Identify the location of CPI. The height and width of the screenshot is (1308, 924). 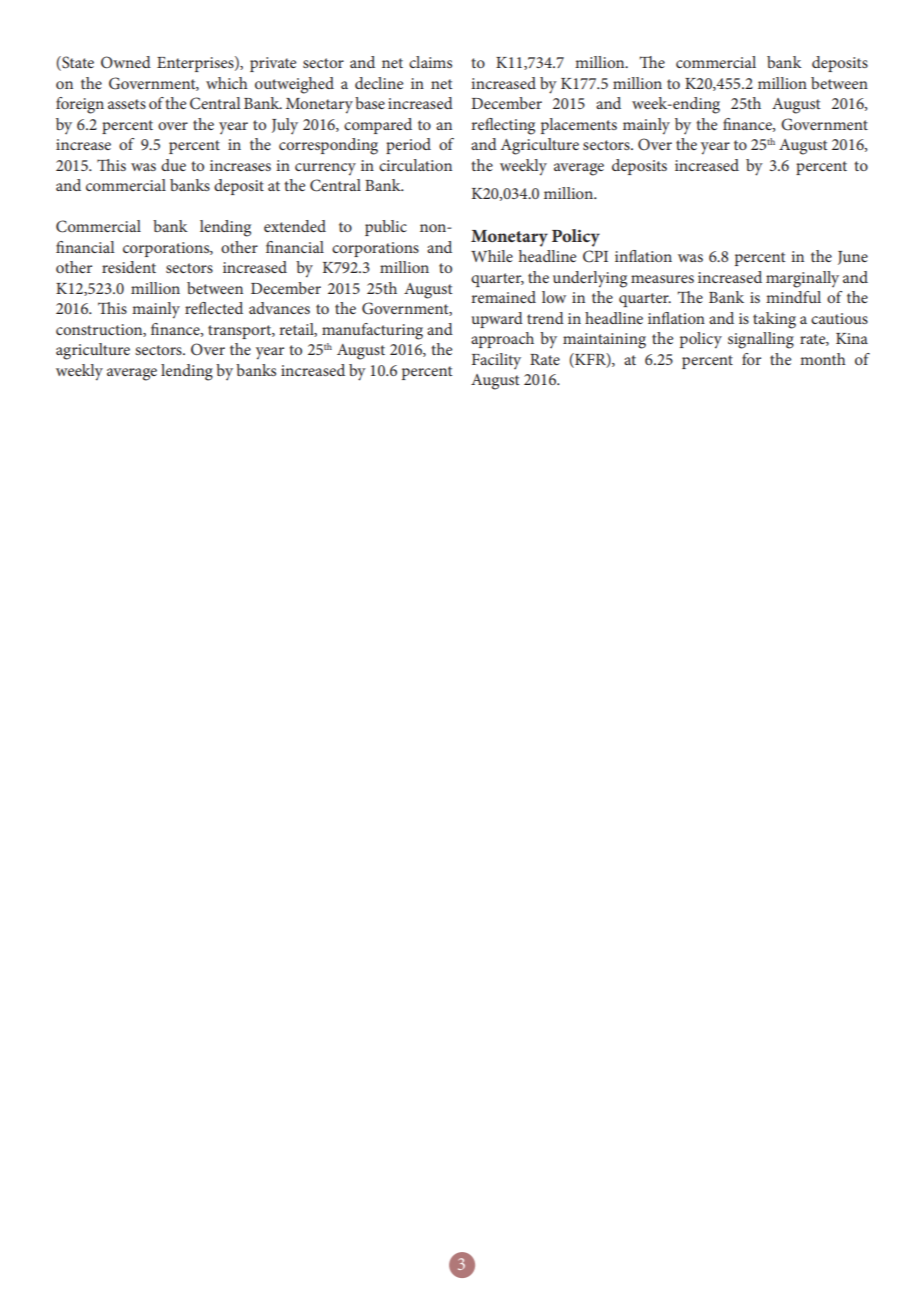
(595, 256).
